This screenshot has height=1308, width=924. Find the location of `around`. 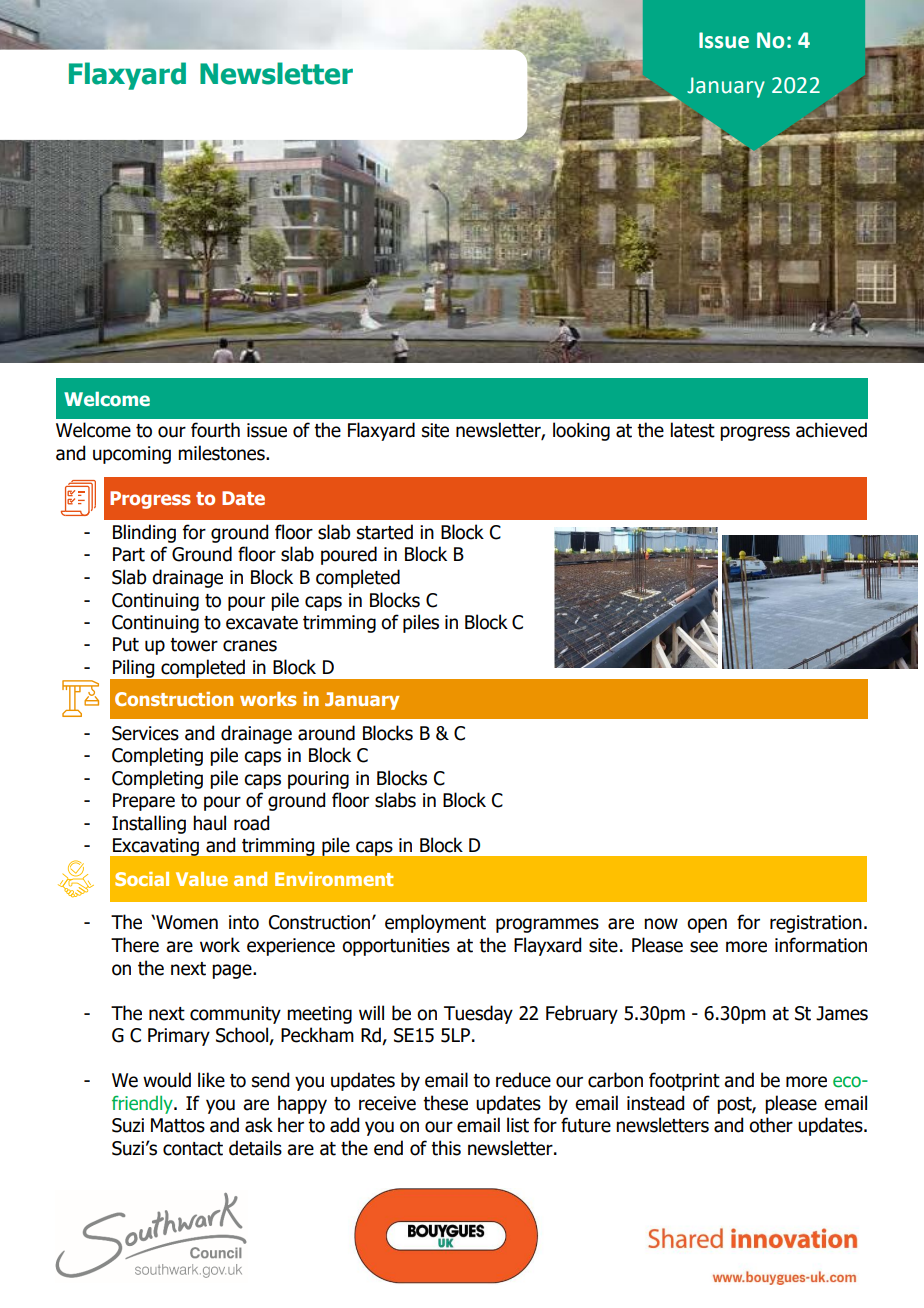

around is located at coordinates (326, 733).
